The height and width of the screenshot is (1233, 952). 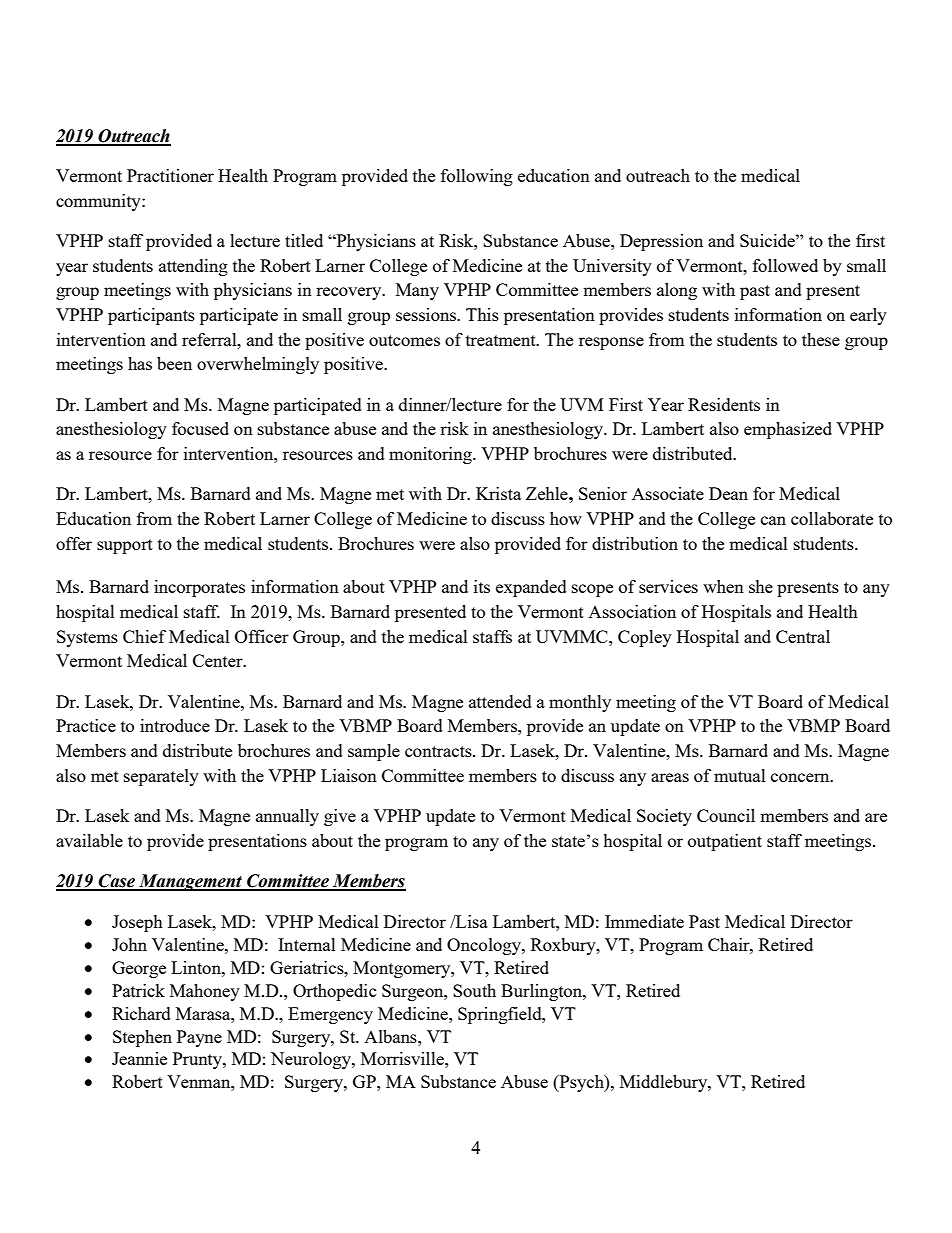 What do you see at coordinates (431, 455) in the screenshot?
I see `monitoring` at bounding box center [431, 455].
